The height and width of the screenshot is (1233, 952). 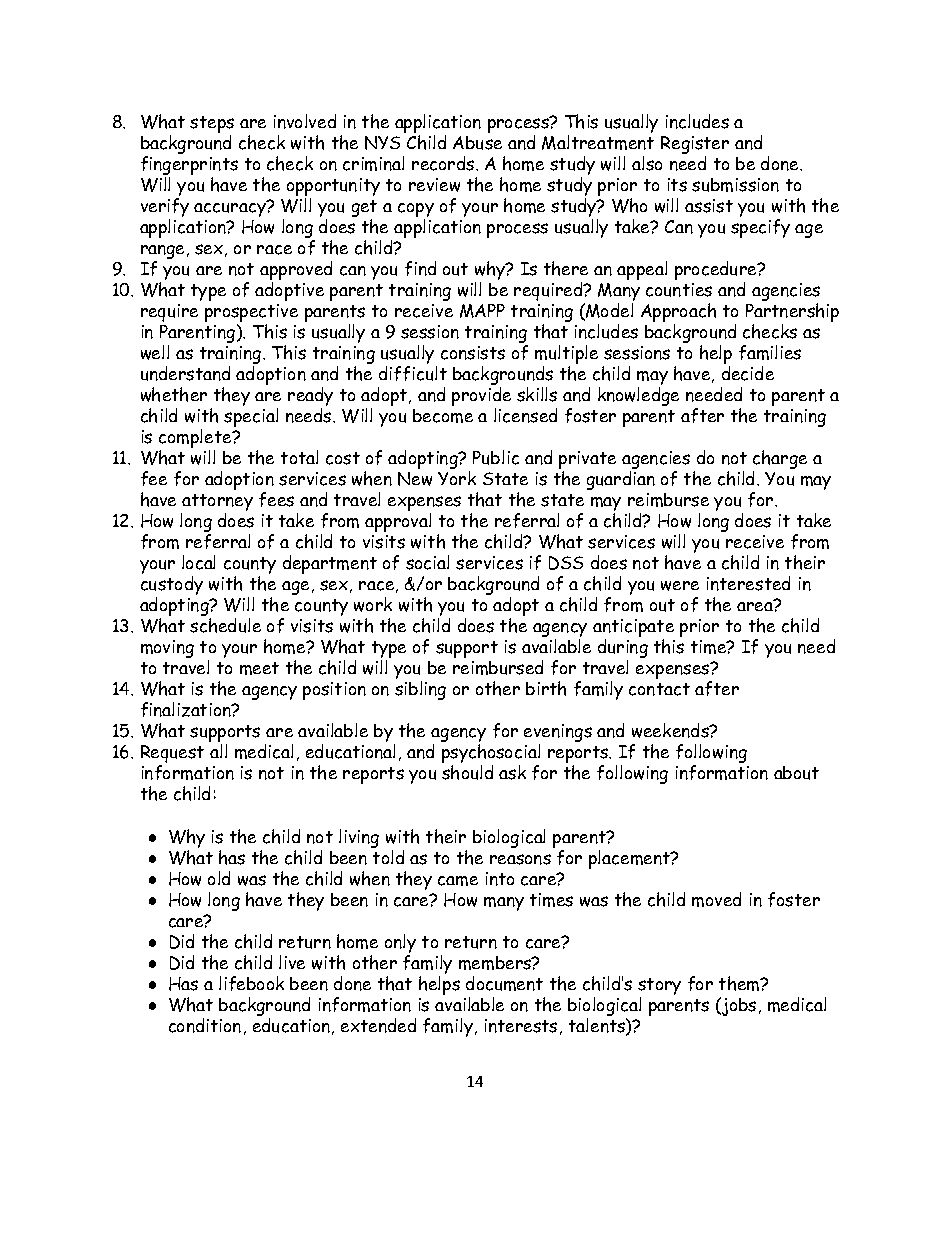 I want to click on Abuse, so click(x=477, y=143).
